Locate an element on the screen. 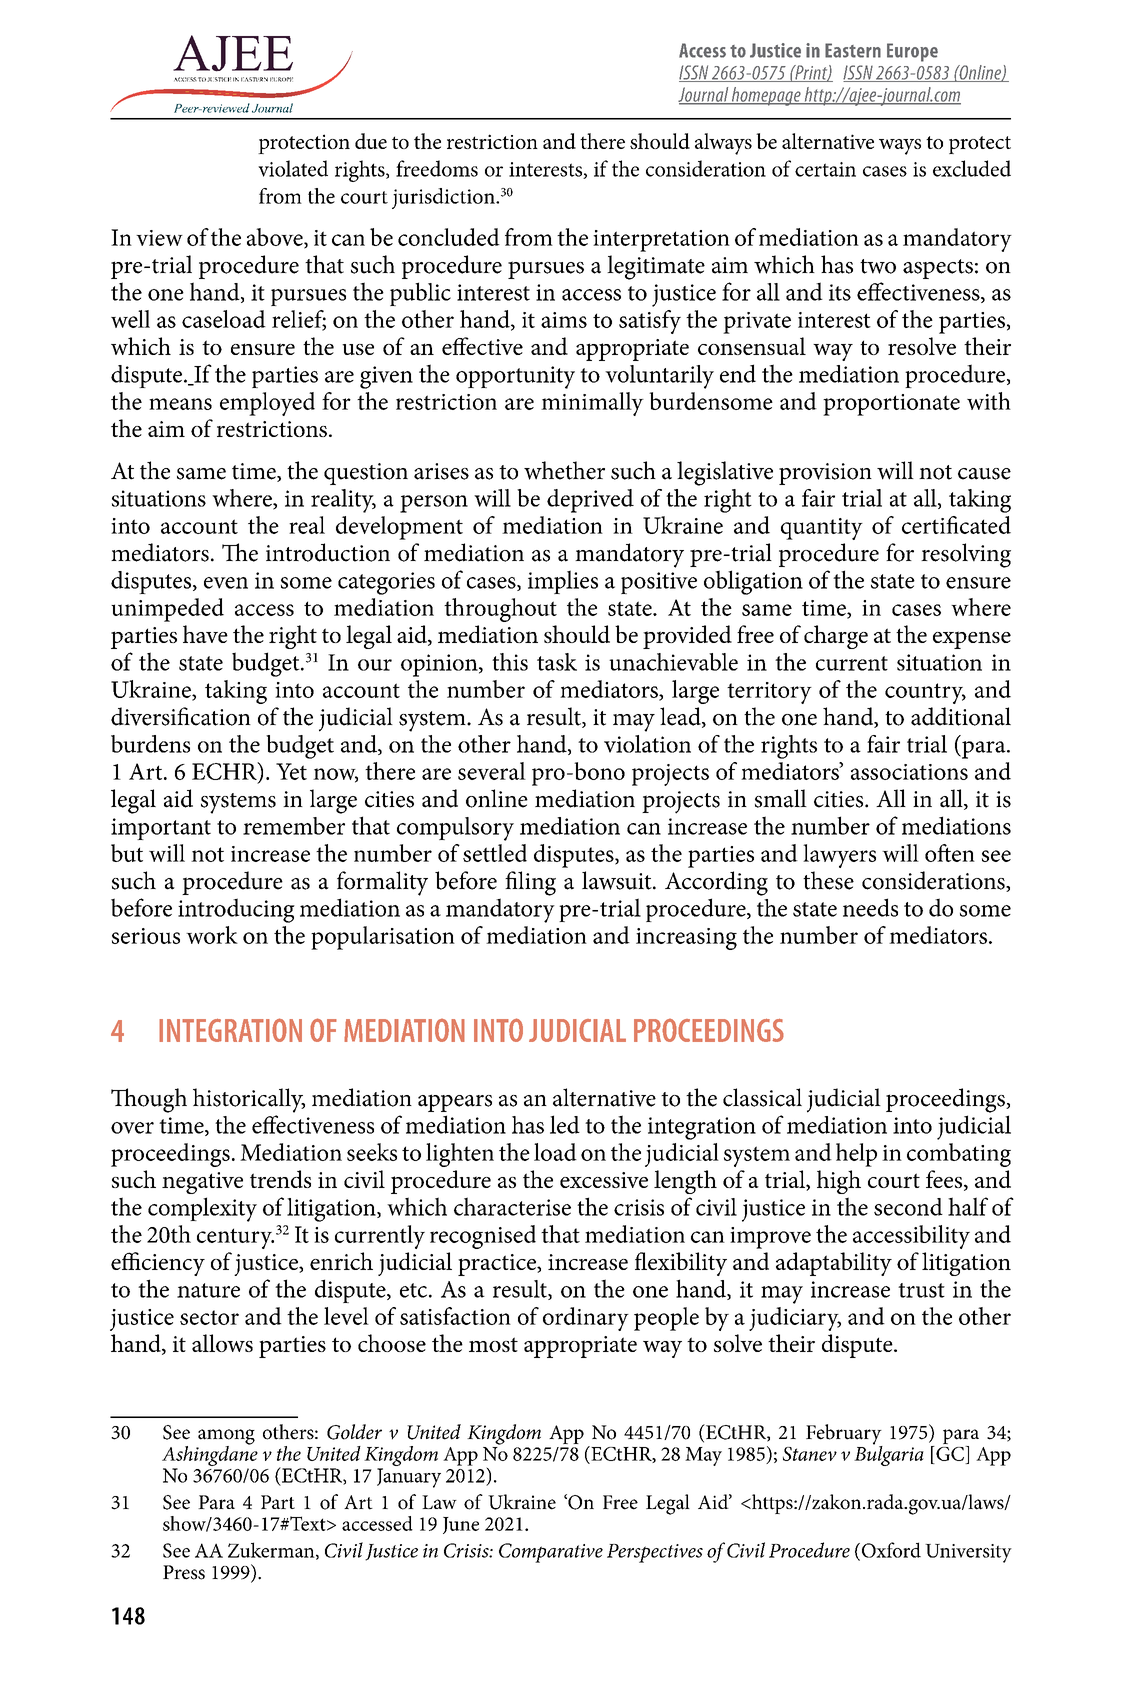 This screenshot has width=1144, height=1697. task is located at coordinates (557, 662).
